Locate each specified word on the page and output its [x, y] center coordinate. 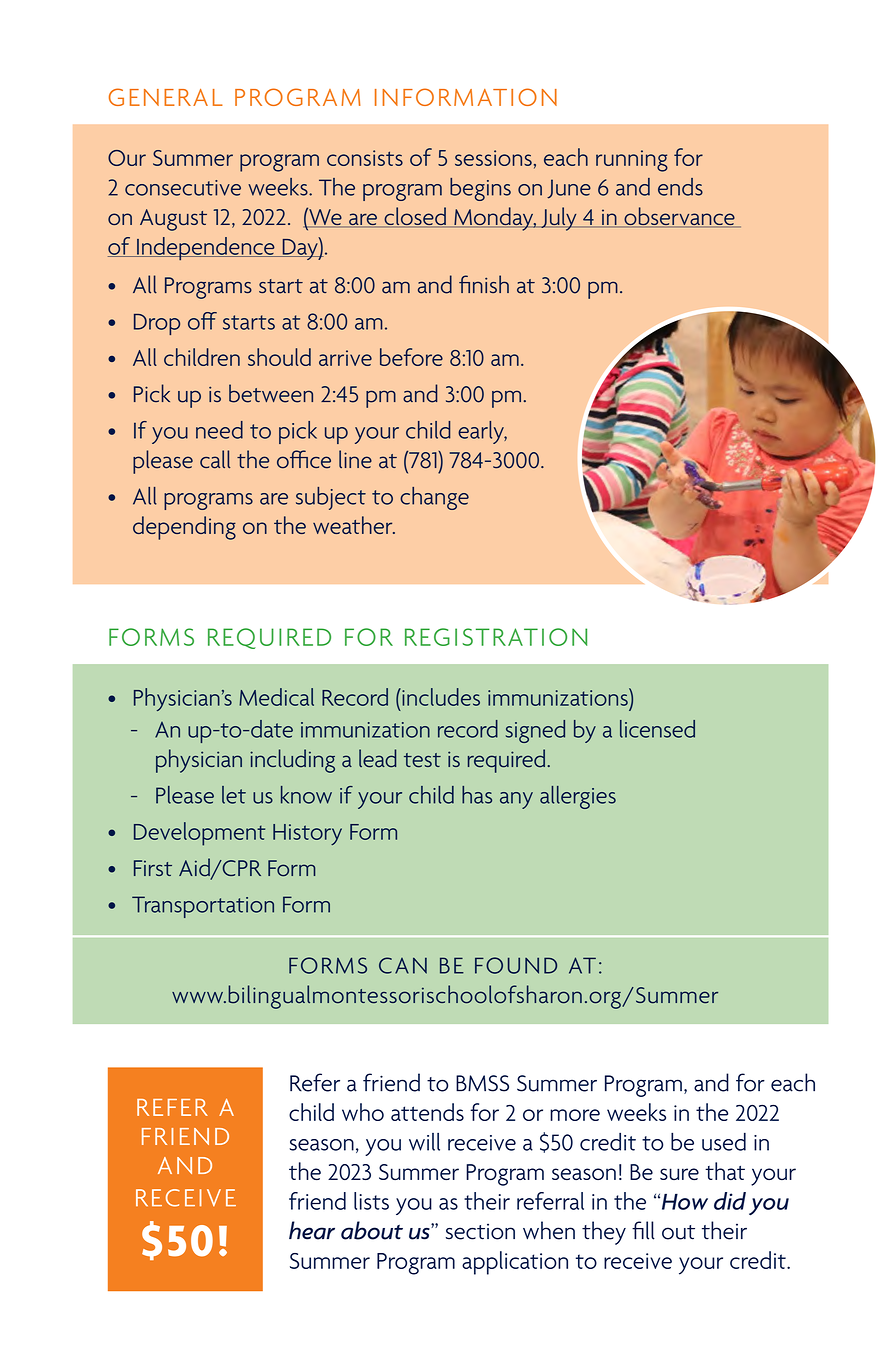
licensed [657, 729]
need [219, 430]
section [480, 1231]
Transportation [203, 907]
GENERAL [166, 97]
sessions [493, 158]
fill [643, 1230]
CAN [403, 965]
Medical [276, 697]
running [632, 161]
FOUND [516, 965]
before [411, 357]
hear [312, 1230]
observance [679, 217]
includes [440, 697]
